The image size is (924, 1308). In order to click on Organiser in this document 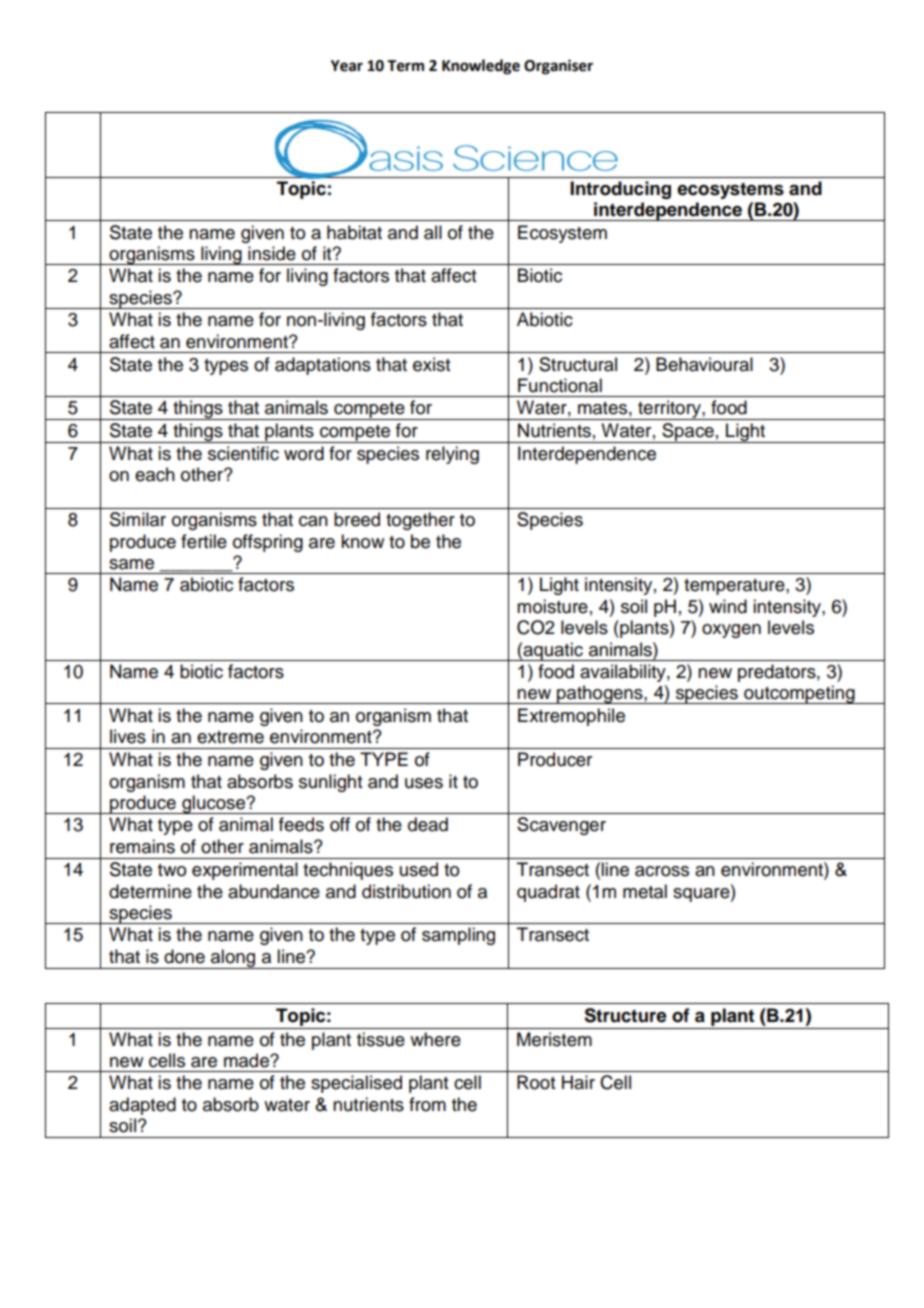, I will do `click(558, 67)`.
